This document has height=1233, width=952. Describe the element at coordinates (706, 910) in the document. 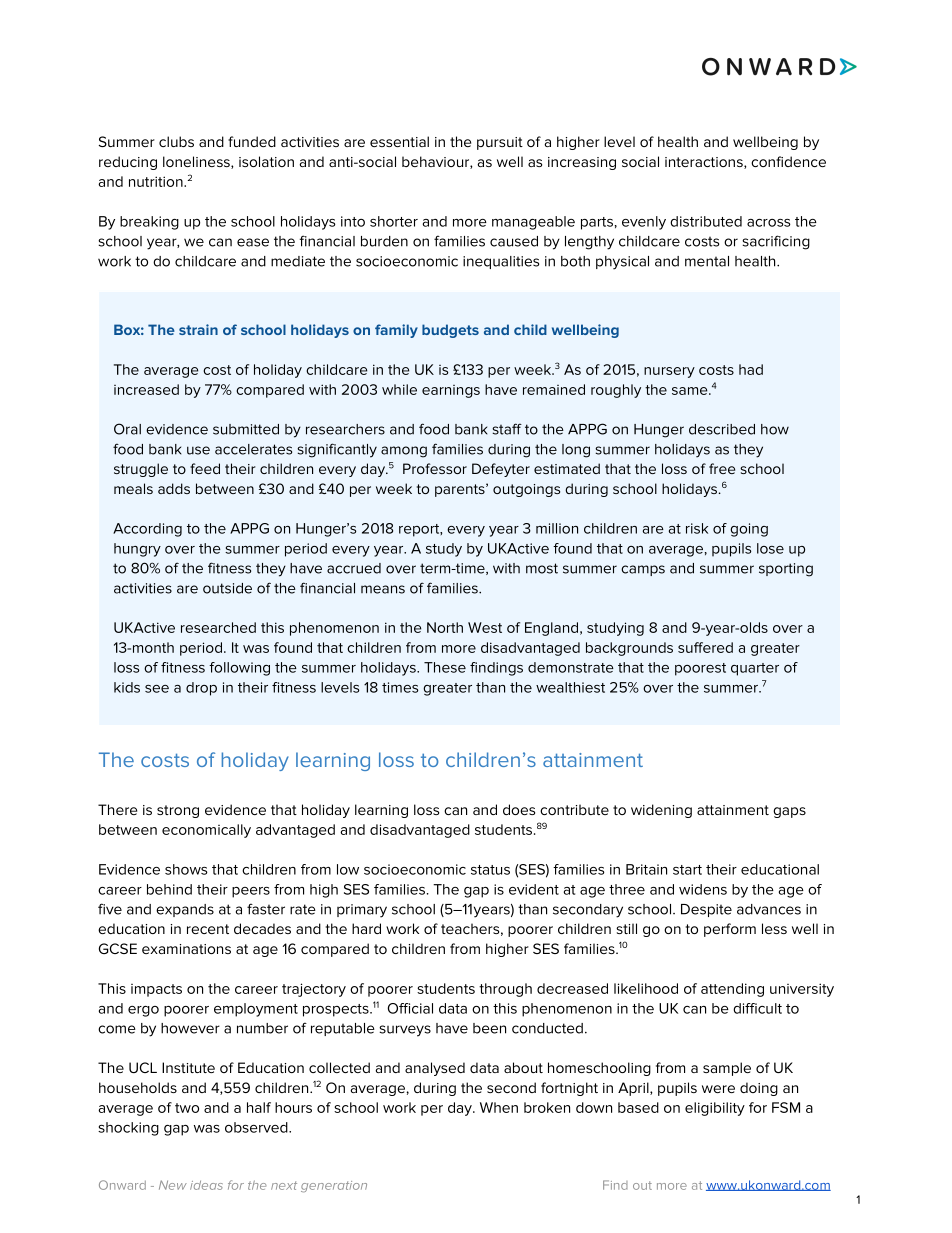

I see `Despite` at that location.
